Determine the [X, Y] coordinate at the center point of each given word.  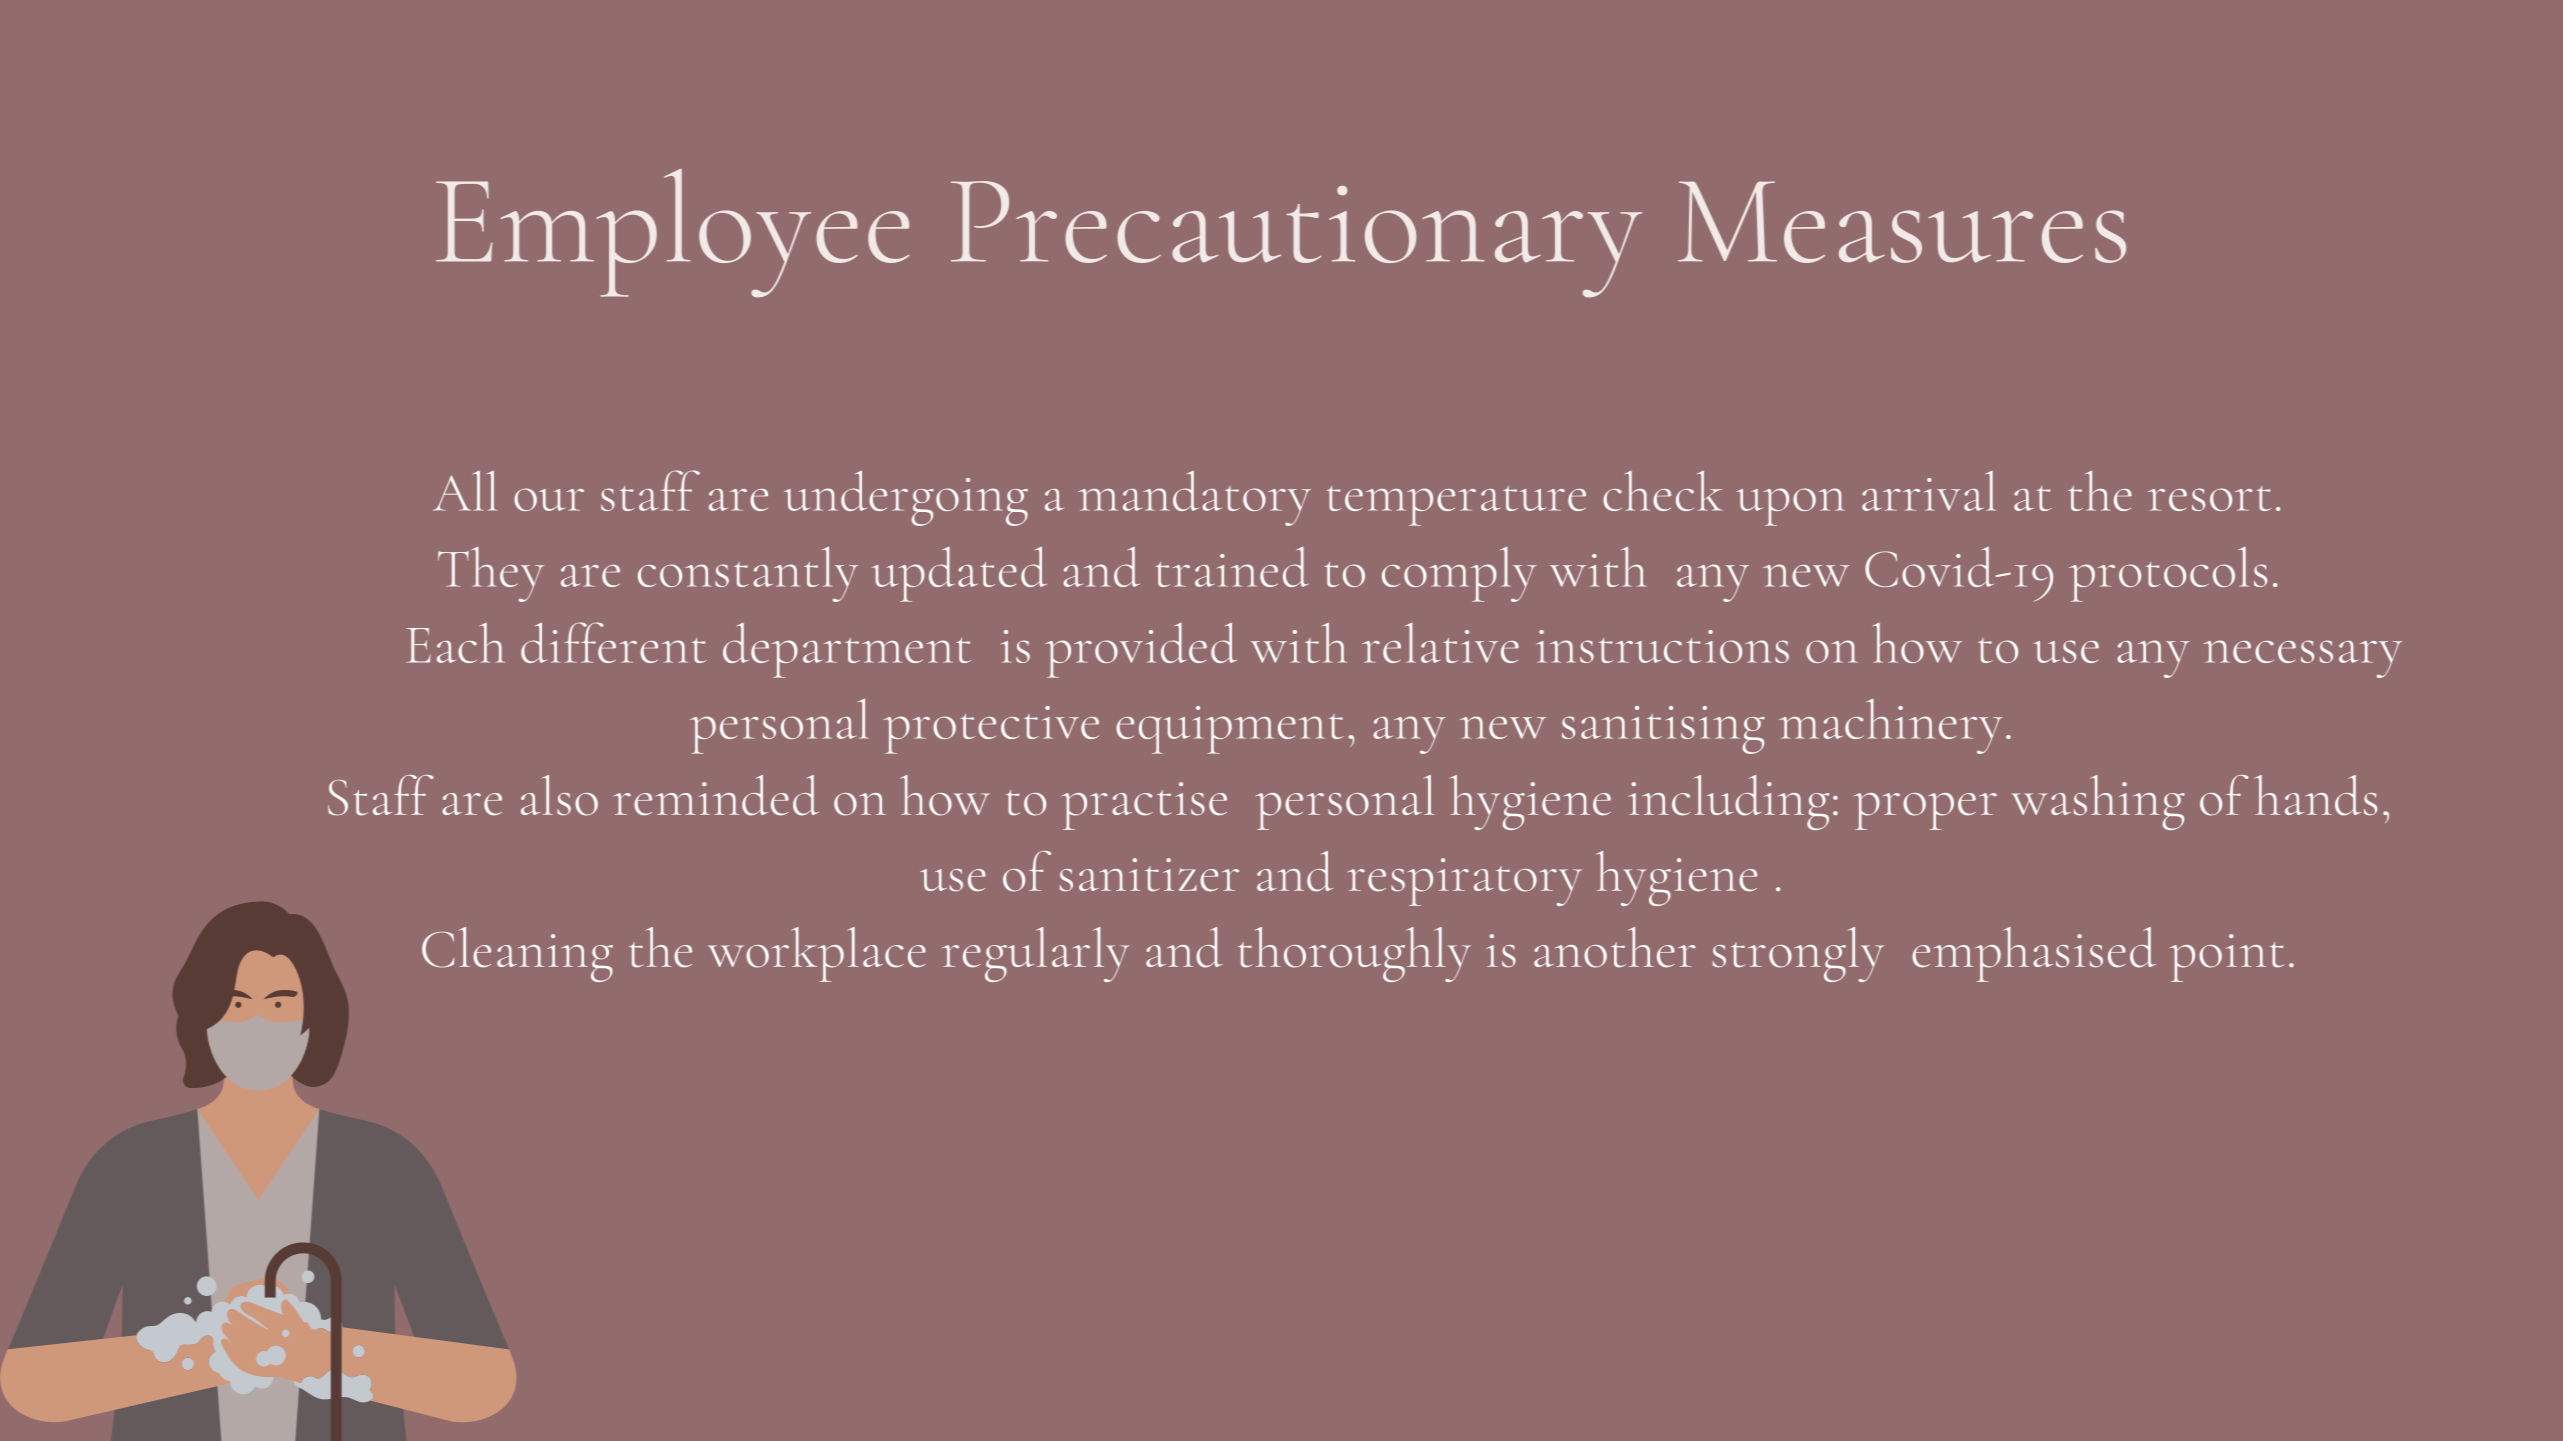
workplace [817, 954]
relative [1440, 643]
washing [2098, 802]
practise [1144, 806]
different [613, 642]
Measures [1902, 222]
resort [2209, 498]
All [465, 491]
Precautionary [1296, 239]
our [549, 499]
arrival [1929, 491]
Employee [672, 233]
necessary [2303, 659]
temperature [1456, 506]
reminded [716, 795]
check [1663, 491]
